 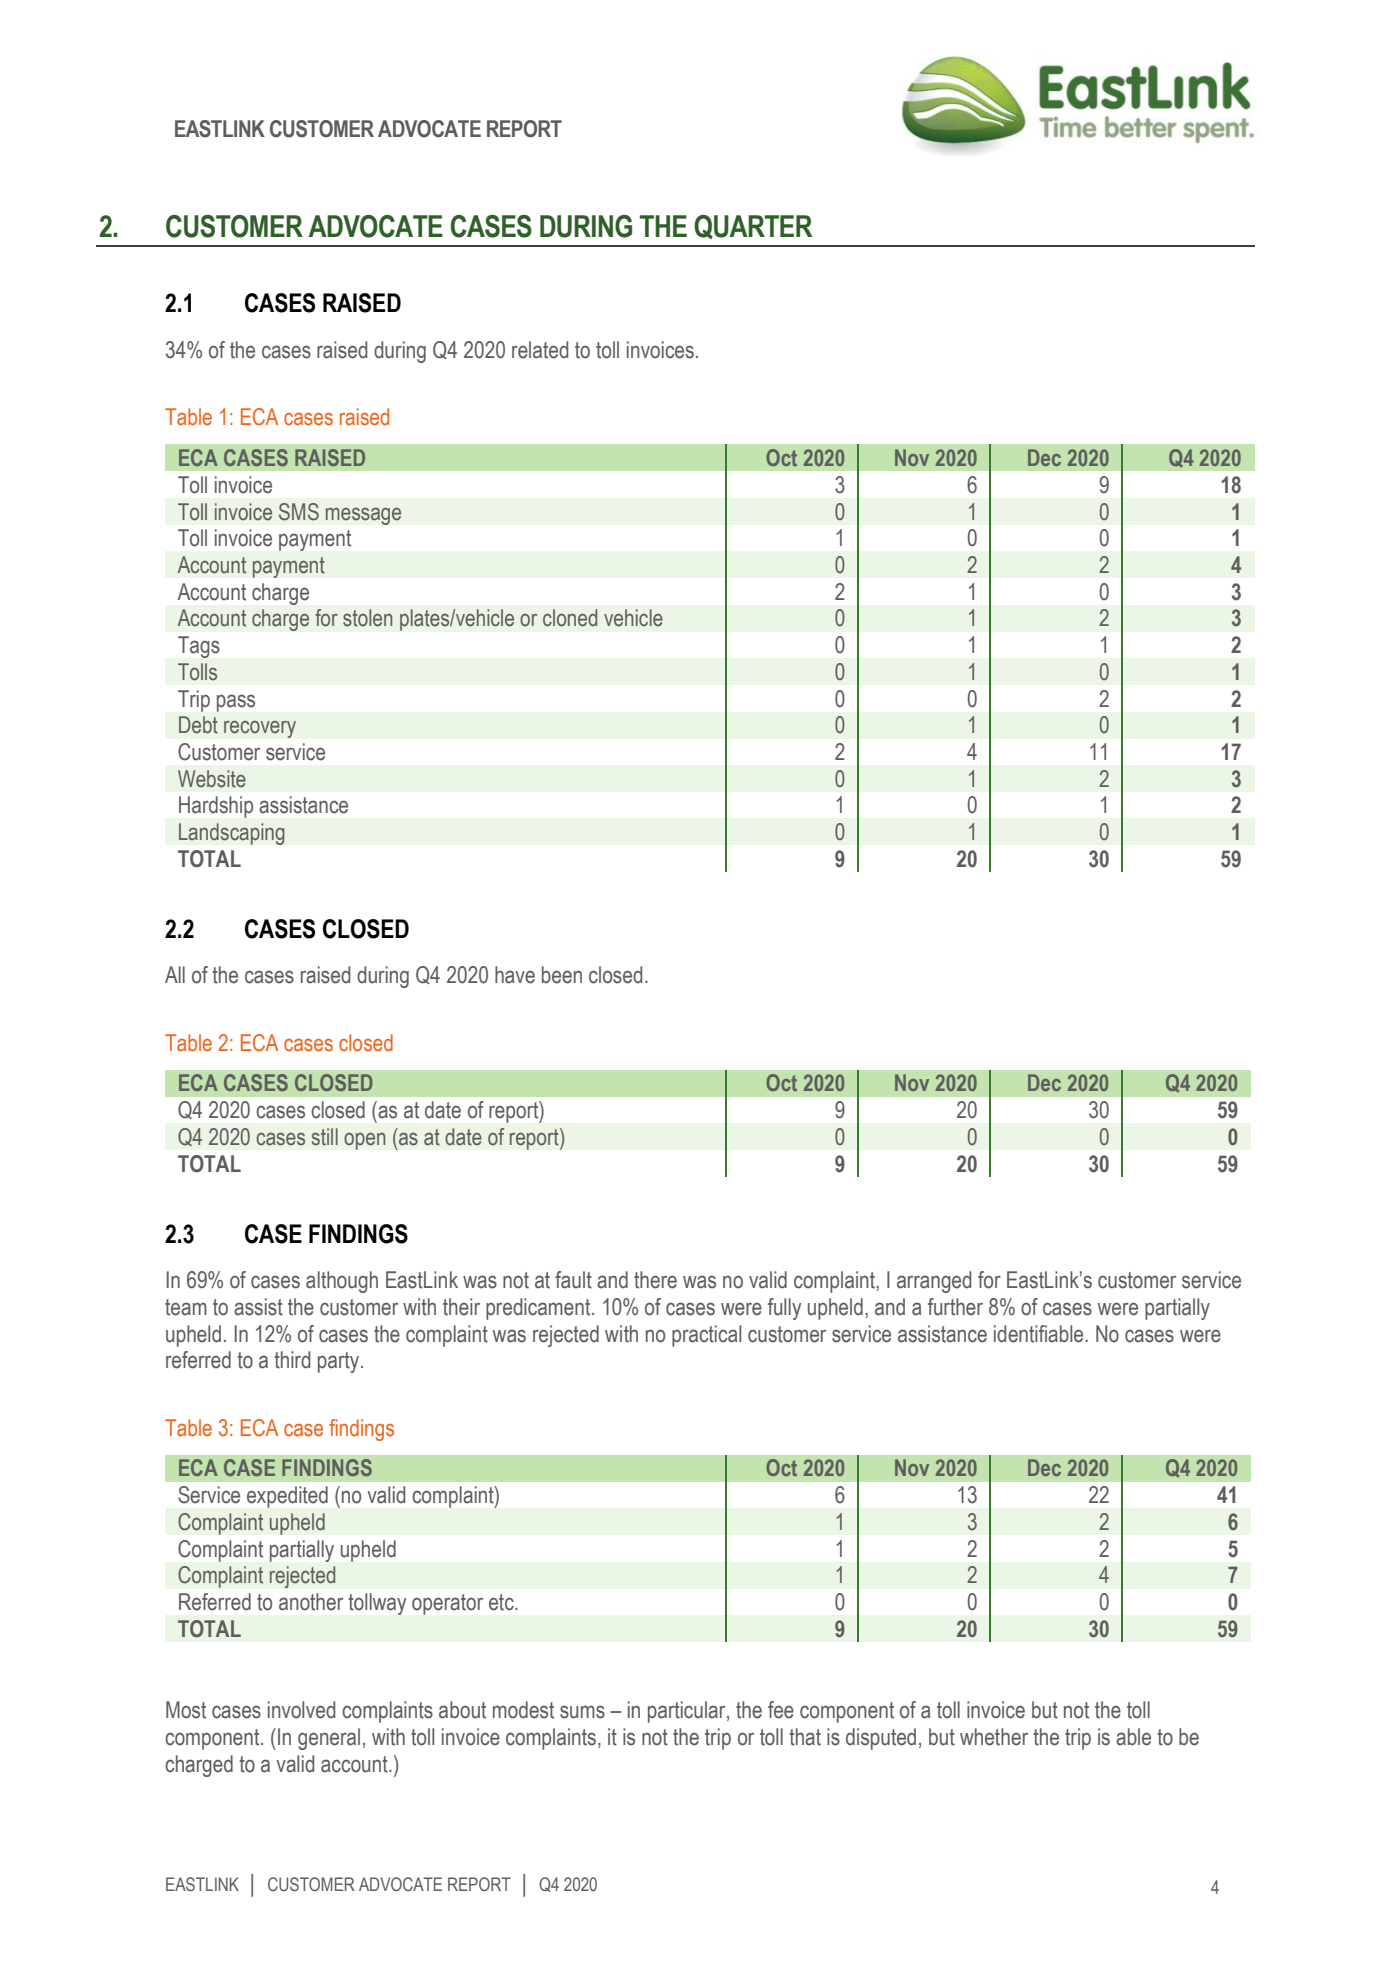 I want to click on stolen, so click(x=367, y=618).
